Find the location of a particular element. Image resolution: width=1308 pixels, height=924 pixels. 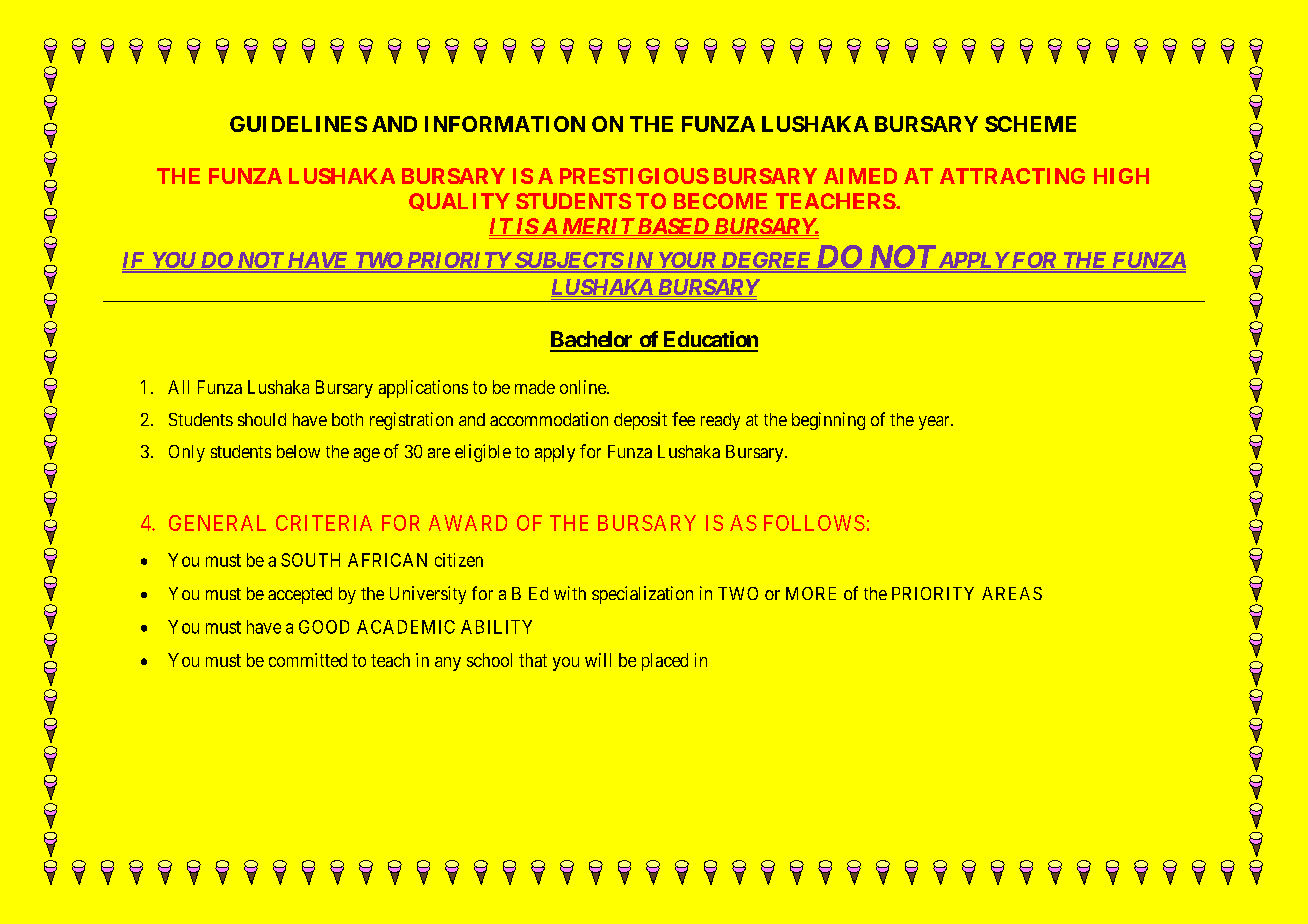

placed is located at coordinates (665, 662).
